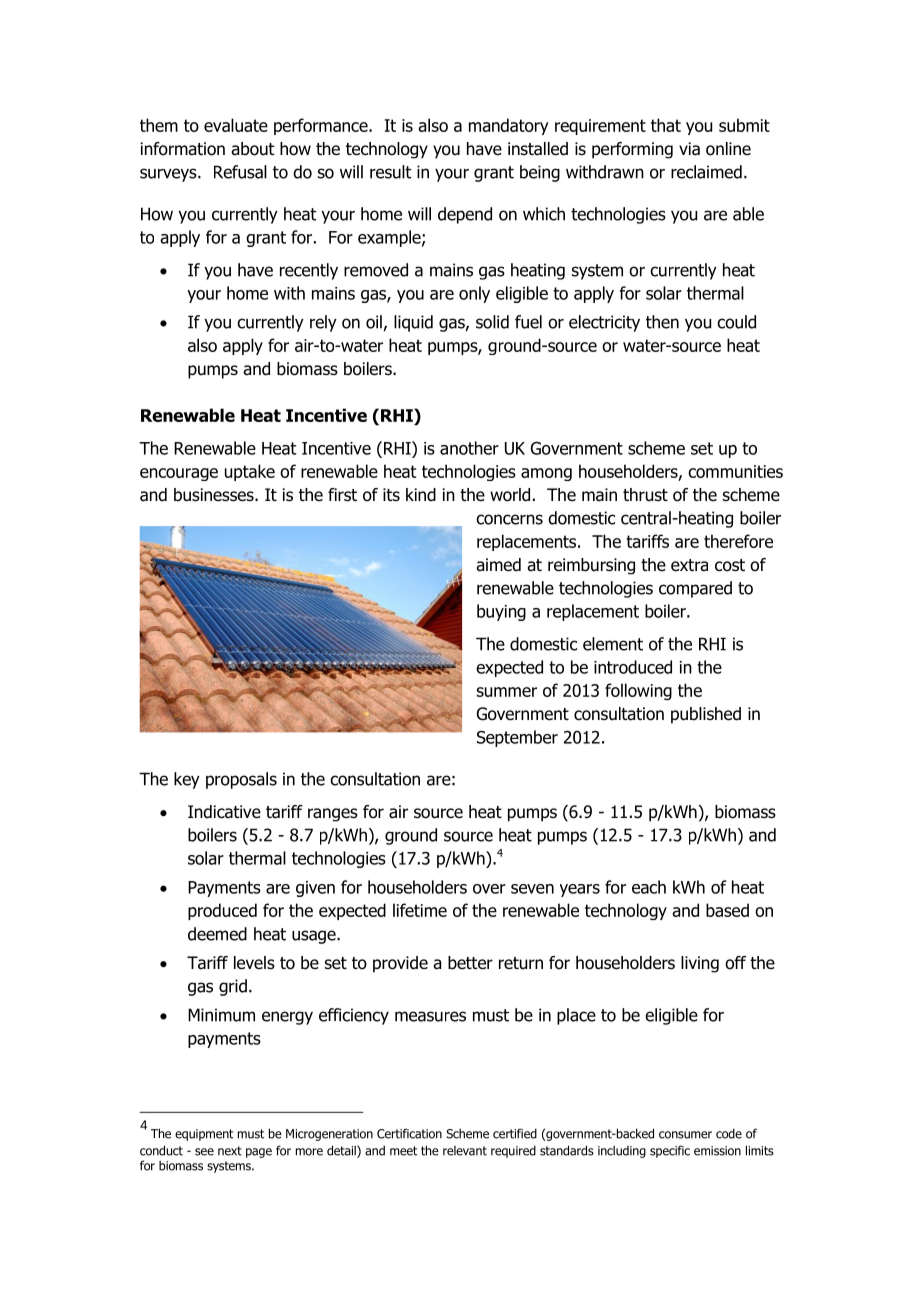 This screenshot has height=1308, width=924. What do you see at coordinates (250, 472) in the screenshot?
I see `uptake` at bounding box center [250, 472].
